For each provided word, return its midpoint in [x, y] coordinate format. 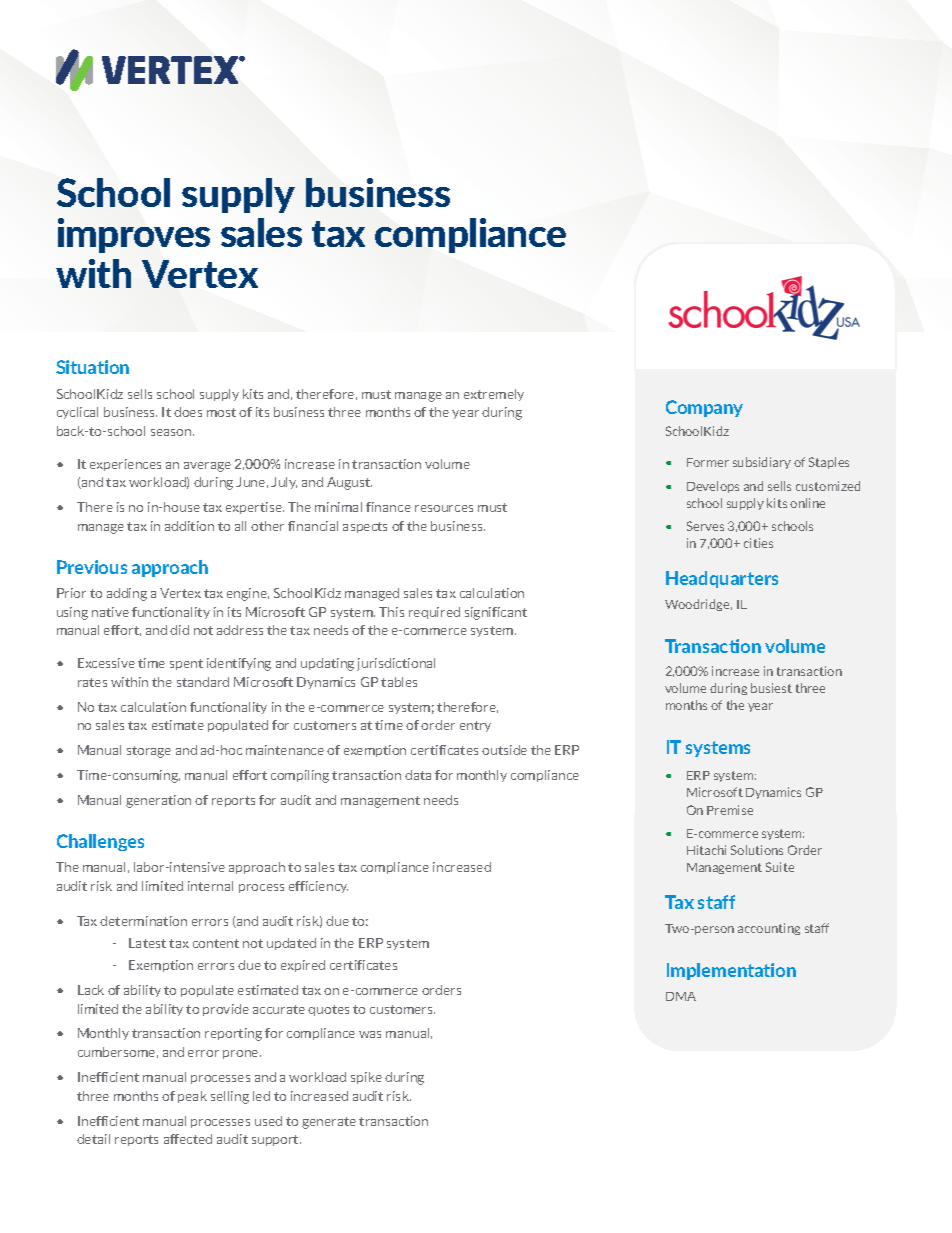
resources [444, 508]
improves [134, 235]
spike [366, 1078]
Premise [730, 810]
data [418, 775]
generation [158, 801]
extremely [494, 395]
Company [704, 408]
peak [192, 1097]
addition [189, 526]
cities [758, 543]
